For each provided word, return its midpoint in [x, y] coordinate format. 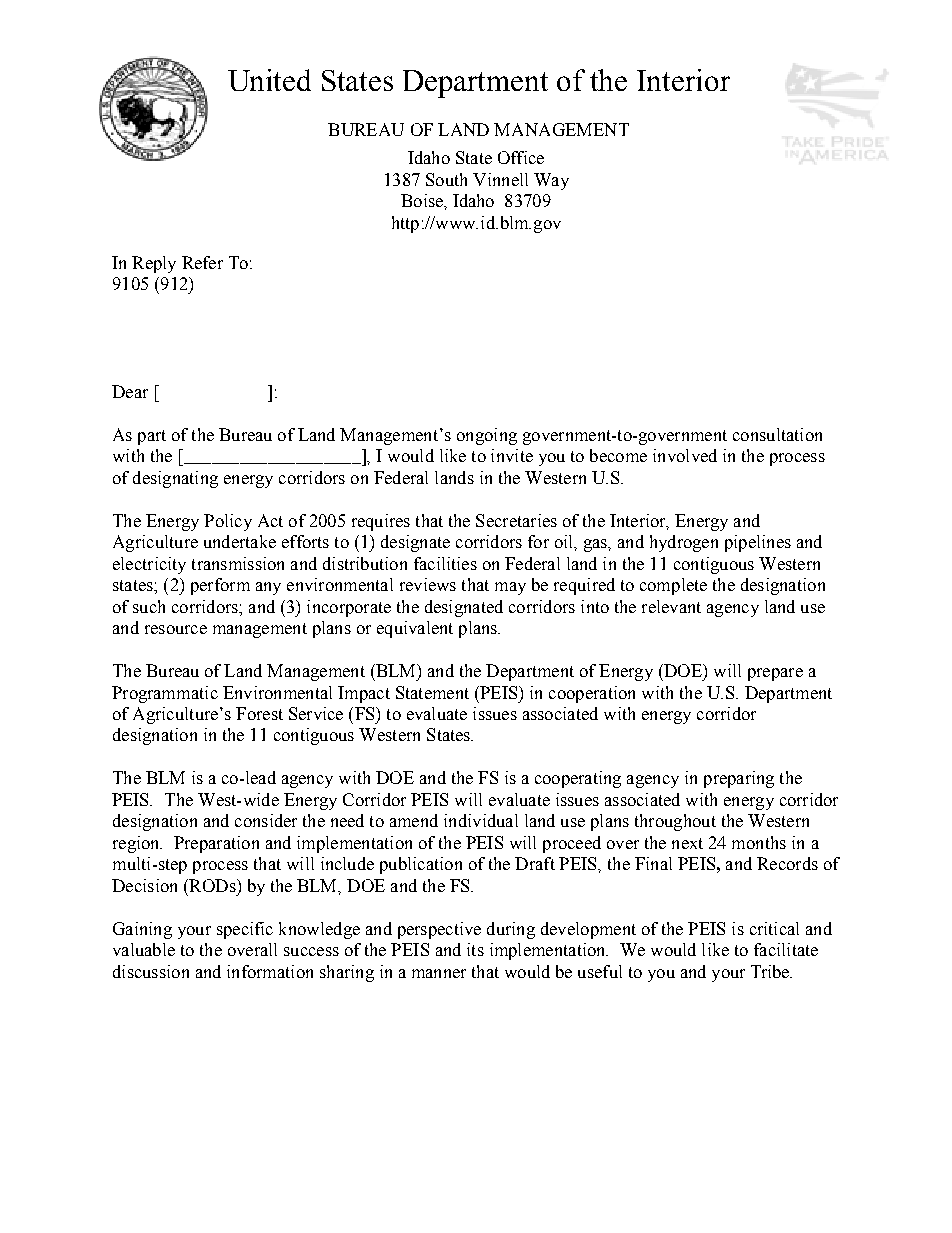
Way [551, 181]
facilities [445, 563]
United [269, 80]
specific [245, 930]
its [475, 949]
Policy [228, 522]
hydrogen [684, 543]
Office [521, 157]
